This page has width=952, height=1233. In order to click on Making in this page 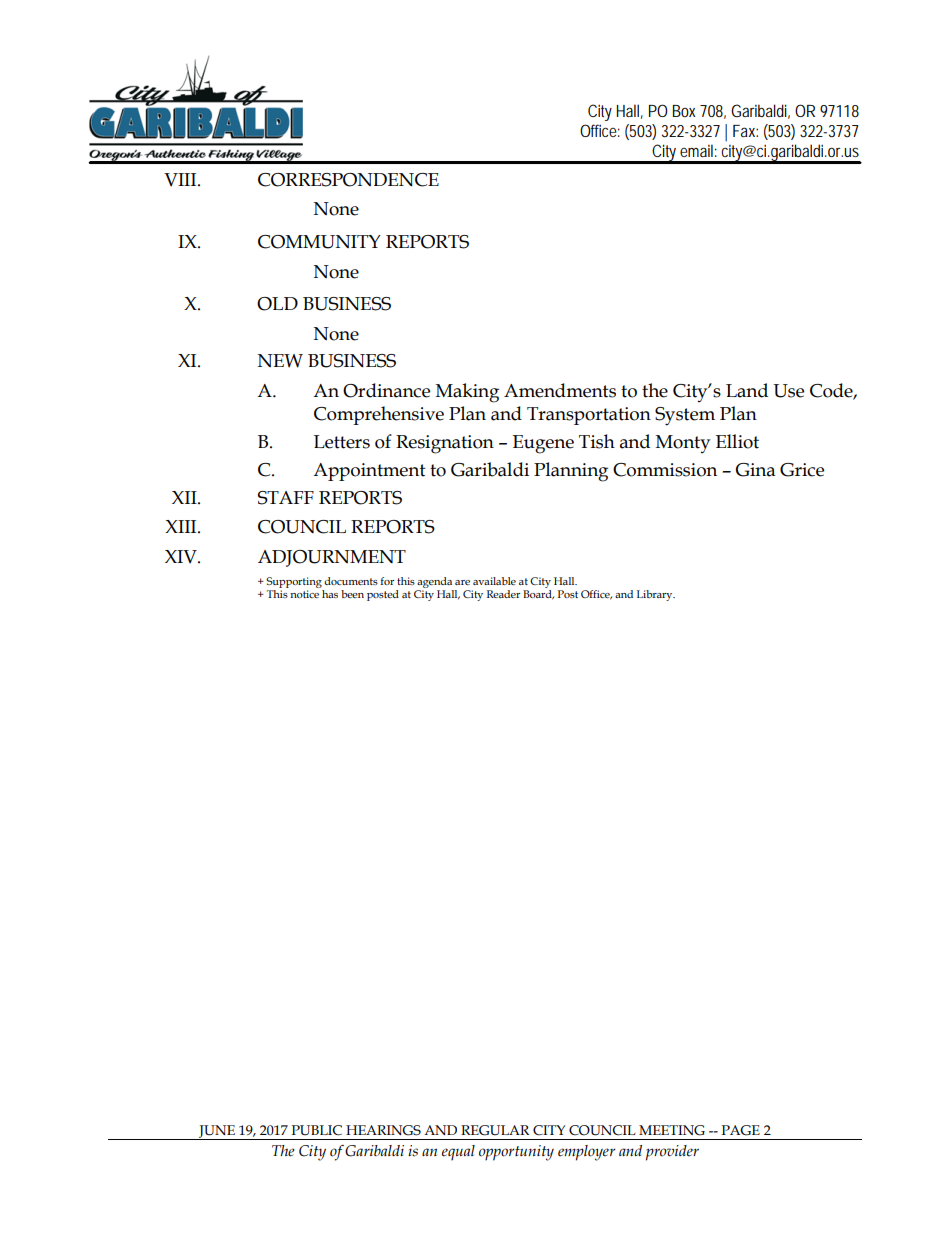, I will do `click(467, 393)`.
